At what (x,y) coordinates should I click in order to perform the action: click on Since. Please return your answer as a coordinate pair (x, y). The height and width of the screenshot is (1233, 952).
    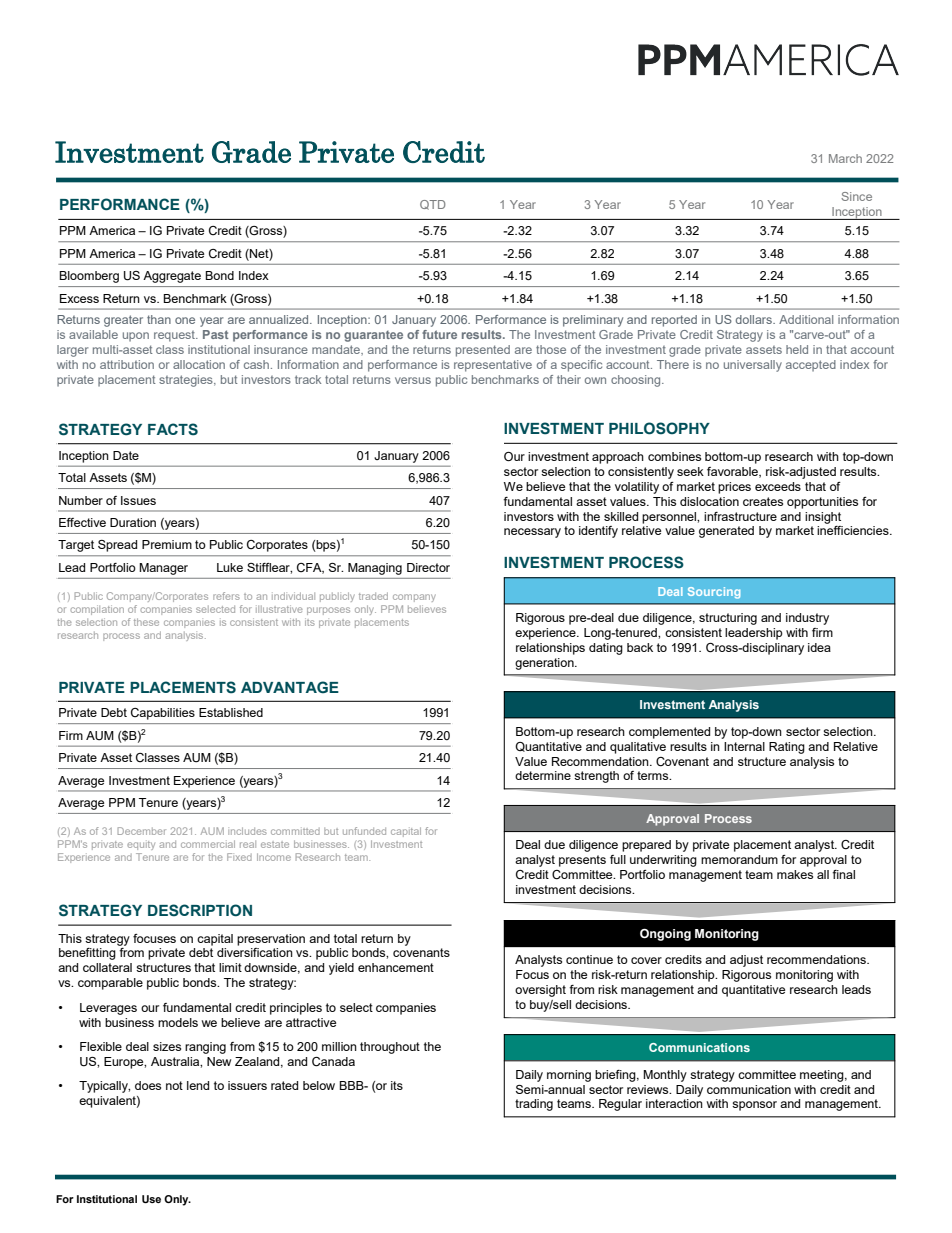
    Looking at the image, I should click on (856, 196).
